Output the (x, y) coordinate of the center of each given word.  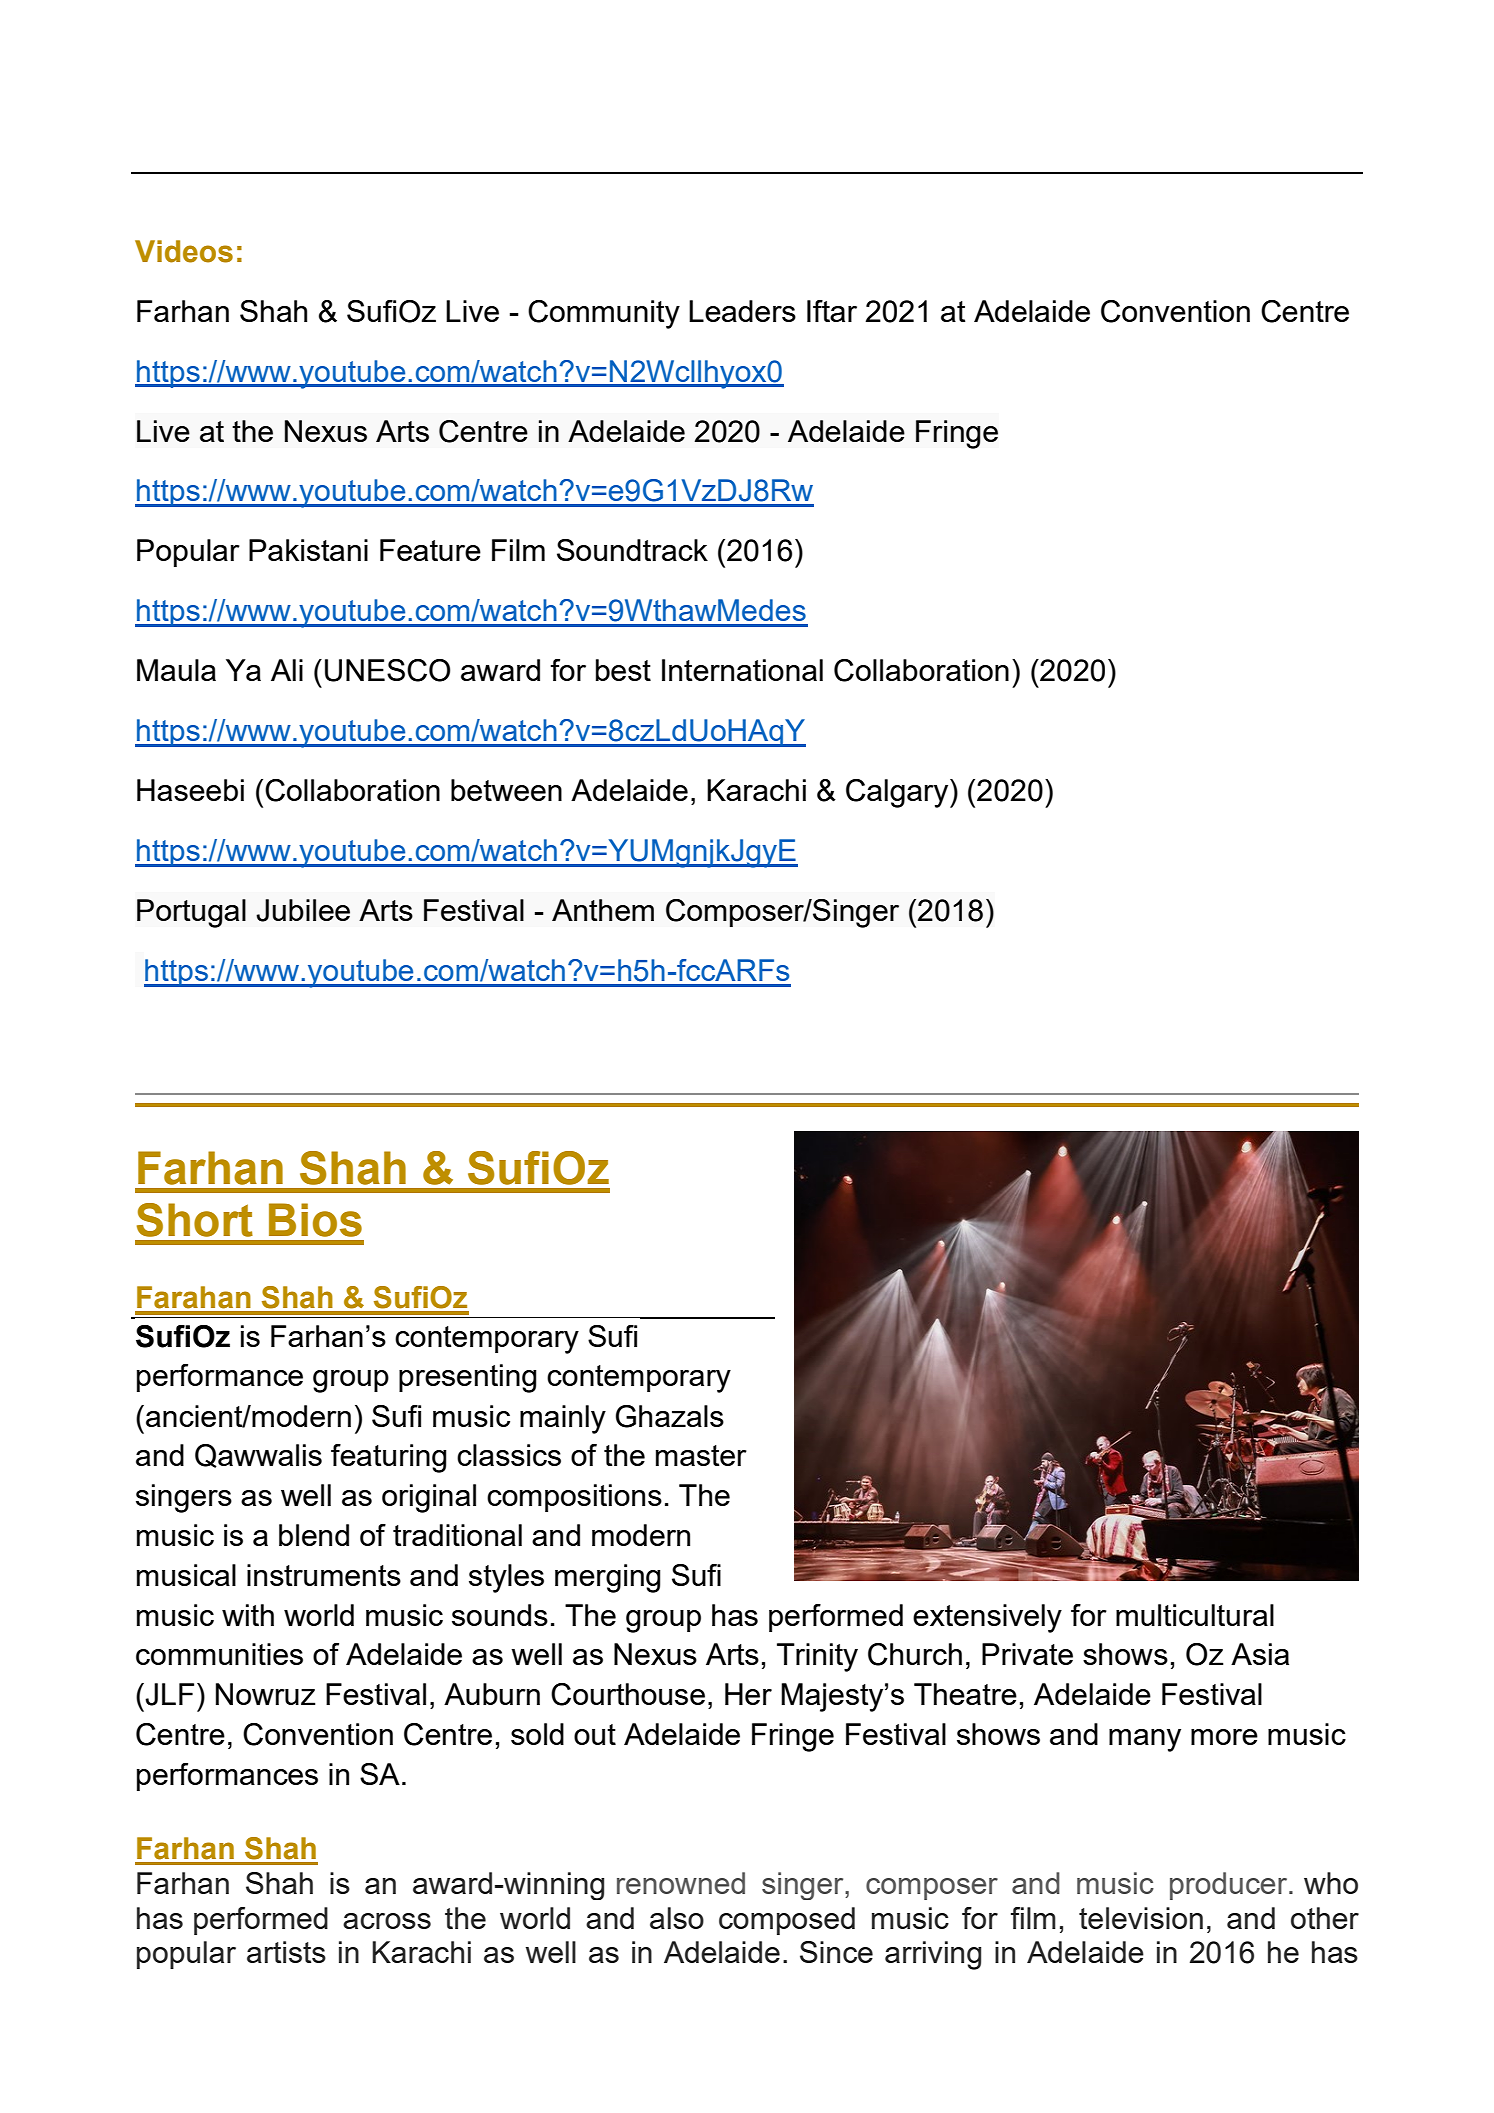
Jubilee (303, 910)
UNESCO (387, 670)
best (623, 670)
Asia (1260, 1654)
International (742, 670)
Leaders (742, 311)
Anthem (603, 910)
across (387, 1921)
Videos (184, 251)
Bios (315, 1220)
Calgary (898, 793)
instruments (324, 1575)
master (701, 1455)
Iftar (832, 311)
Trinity (817, 1657)
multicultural (1195, 1615)
